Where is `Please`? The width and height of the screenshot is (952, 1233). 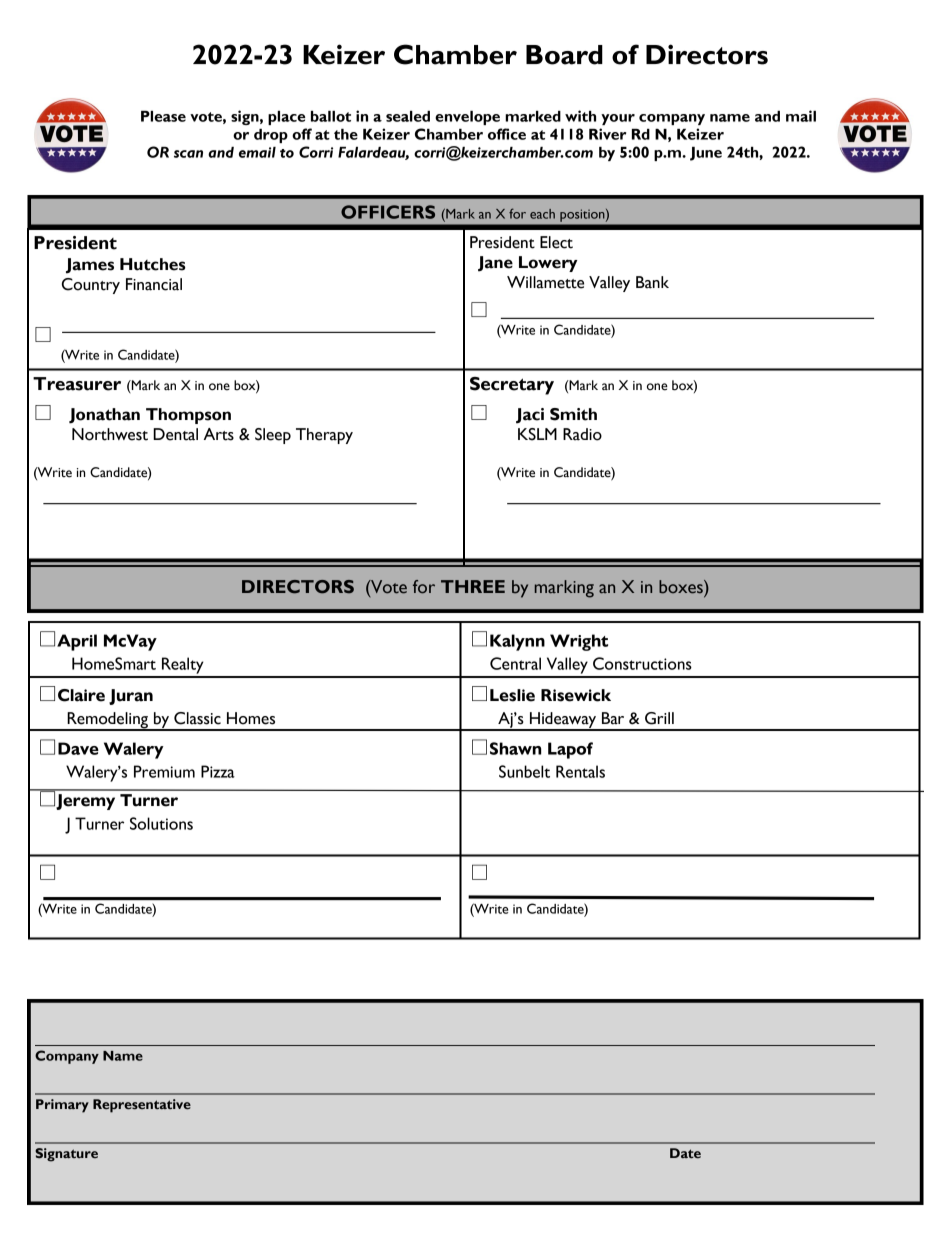
Please is located at coordinates (163, 116).
